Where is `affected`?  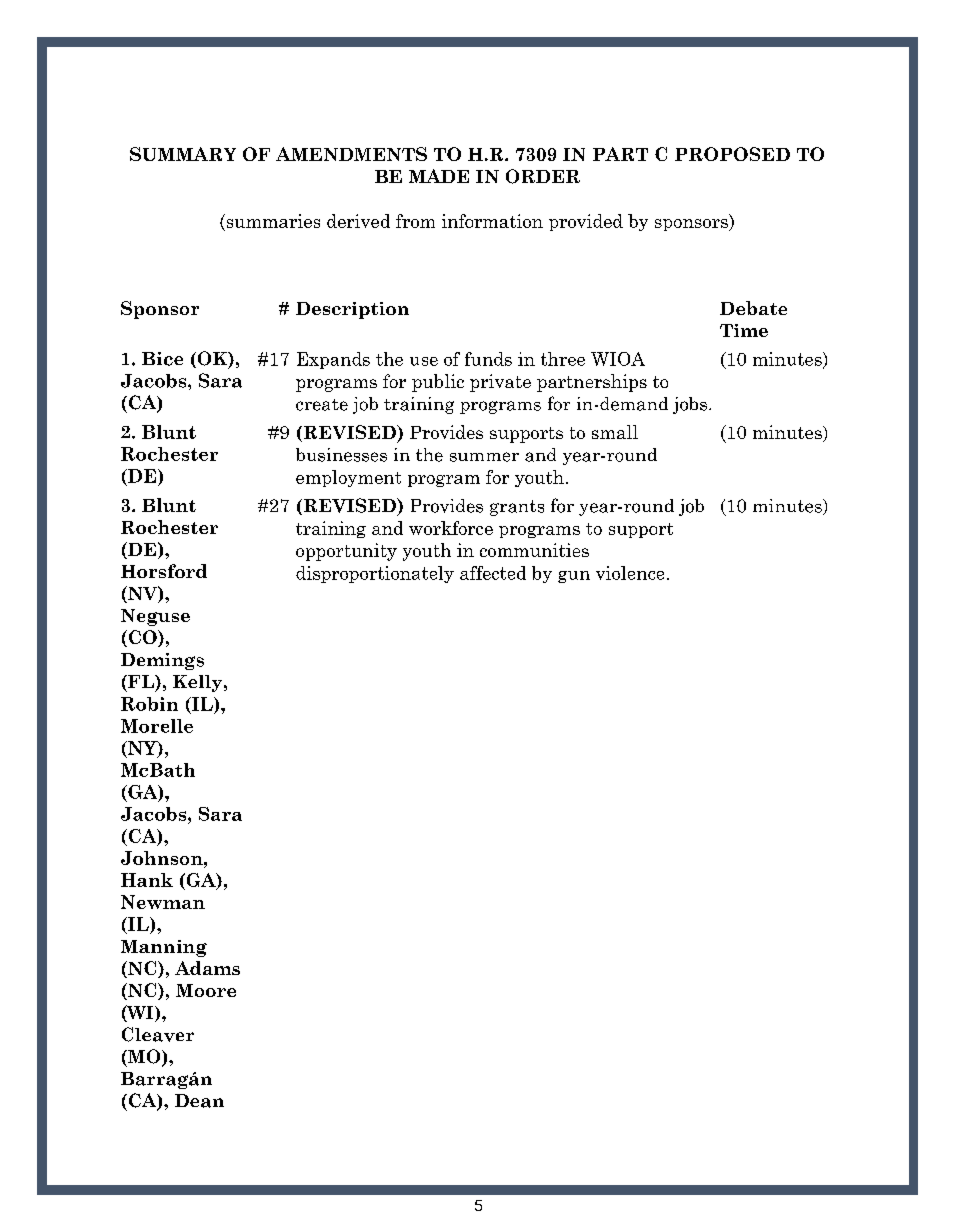
affected is located at coordinates (493, 573).
